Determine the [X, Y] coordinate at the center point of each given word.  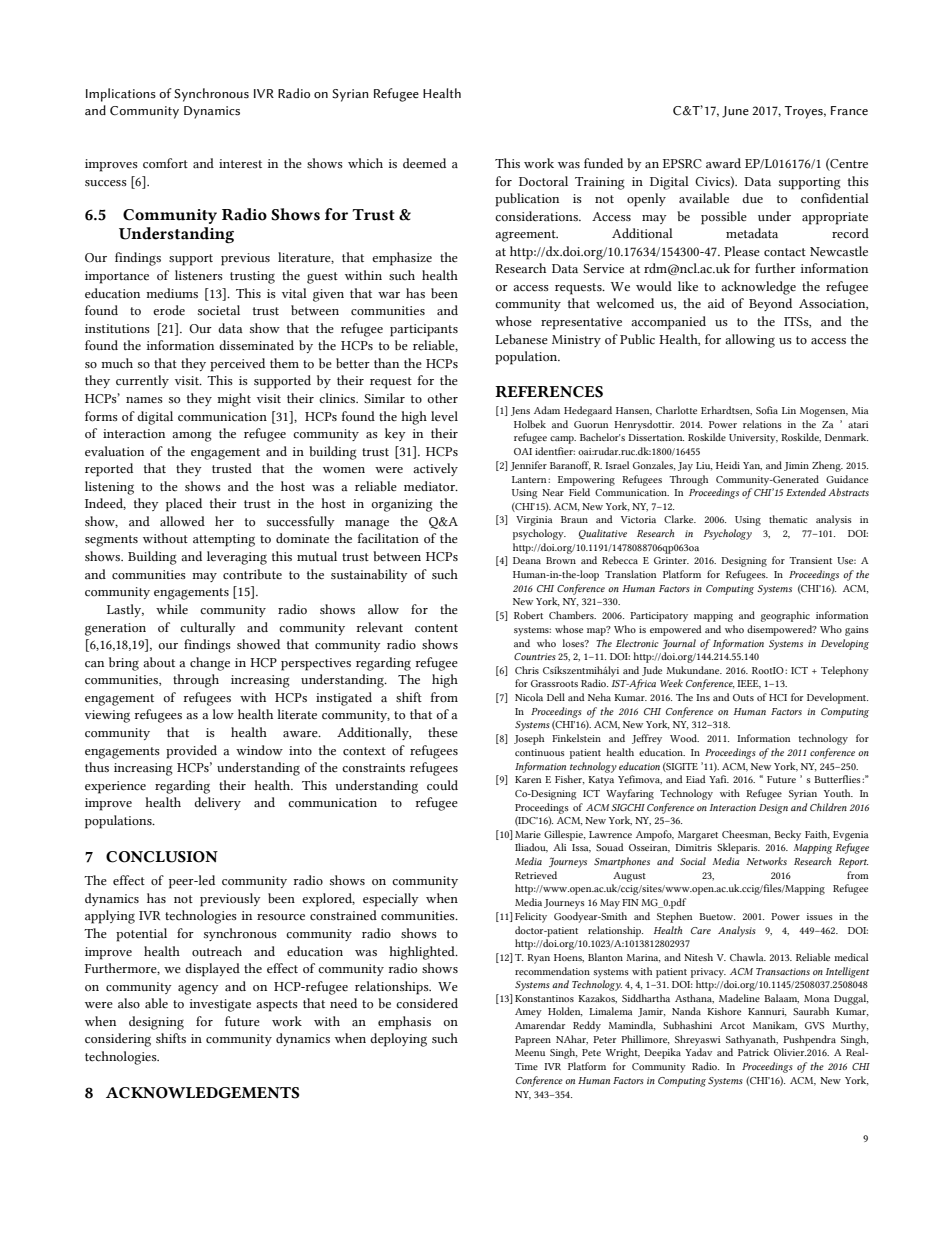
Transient [810, 560]
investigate [220, 1005]
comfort [165, 163]
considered [427, 1003]
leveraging [237, 558]
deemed [424, 163]
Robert [528, 615]
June [735, 112]
